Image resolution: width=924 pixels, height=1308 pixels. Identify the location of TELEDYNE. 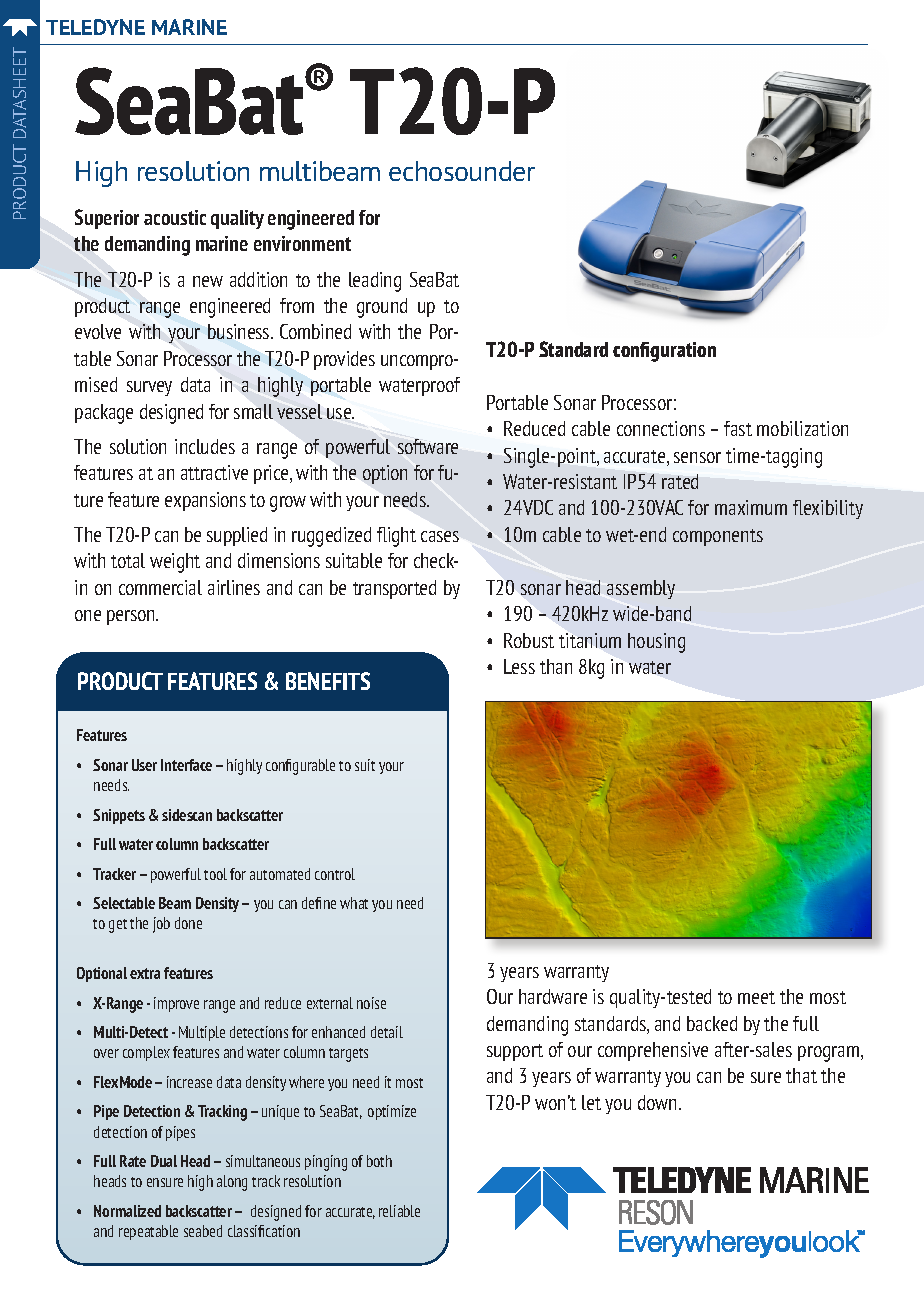
(95, 27).
